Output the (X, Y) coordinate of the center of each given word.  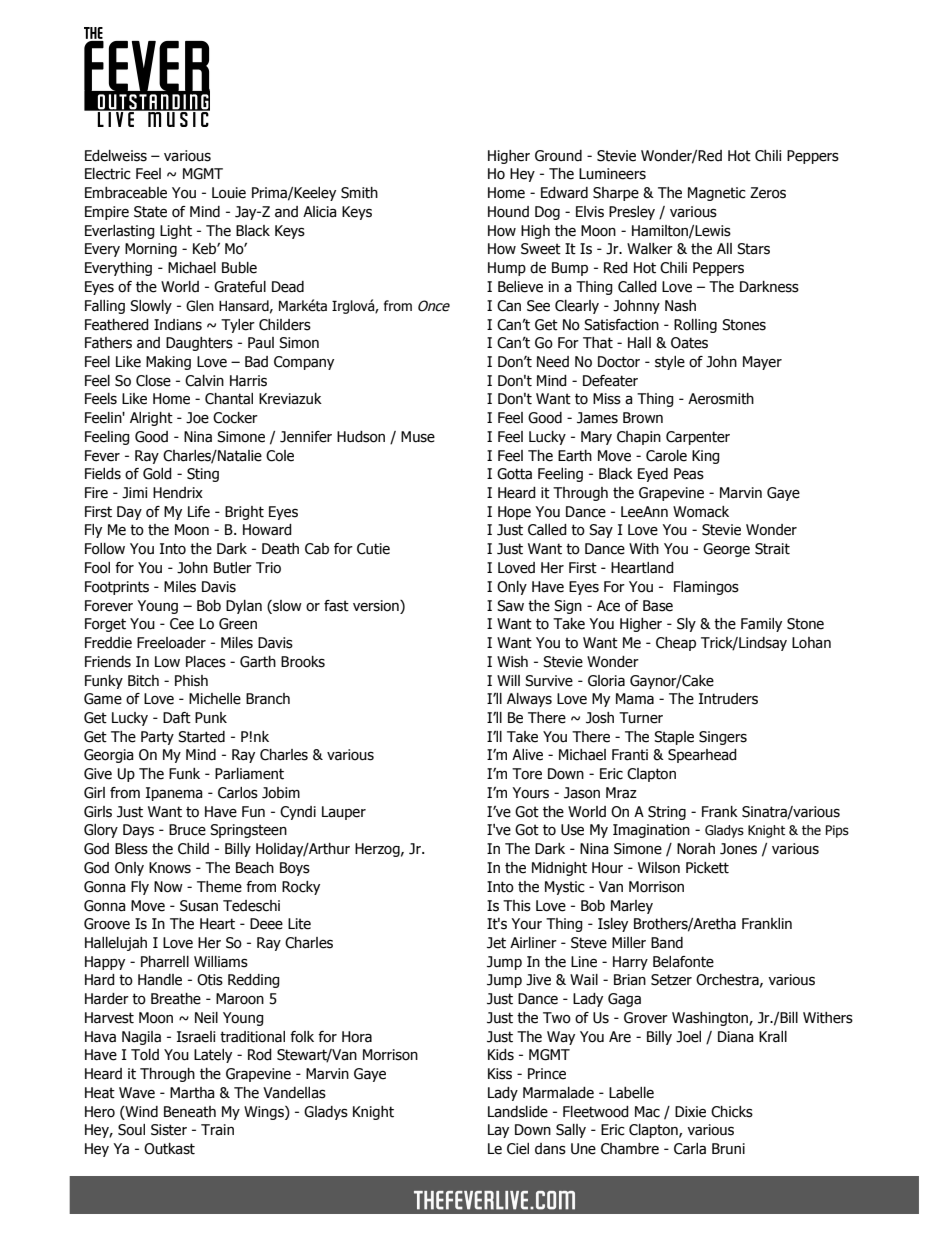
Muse (418, 437)
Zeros (768, 193)
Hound (508, 212)
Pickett (707, 868)
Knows (170, 868)
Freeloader (171, 643)
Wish (512, 662)
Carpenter (698, 438)
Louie (229, 193)
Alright (151, 419)
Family (761, 625)
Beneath (190, 1112)
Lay (498, 1131)
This (517, 906)
